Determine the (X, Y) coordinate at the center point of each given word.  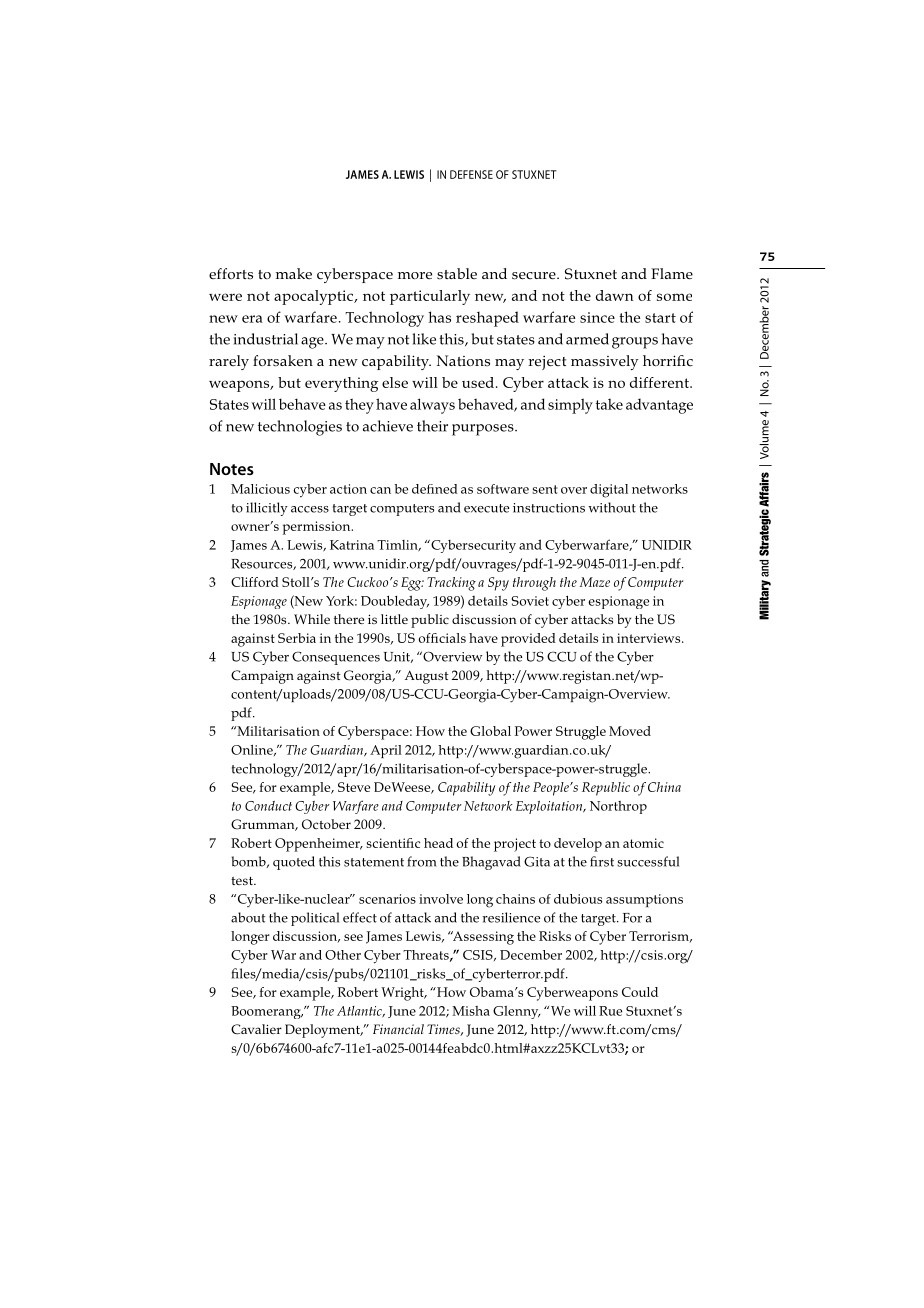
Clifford (255, 582)
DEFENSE (471, 174)
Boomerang (267, 1012)
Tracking (451, 584)
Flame (672, 274)
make (294, 273)
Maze (595, 582)
